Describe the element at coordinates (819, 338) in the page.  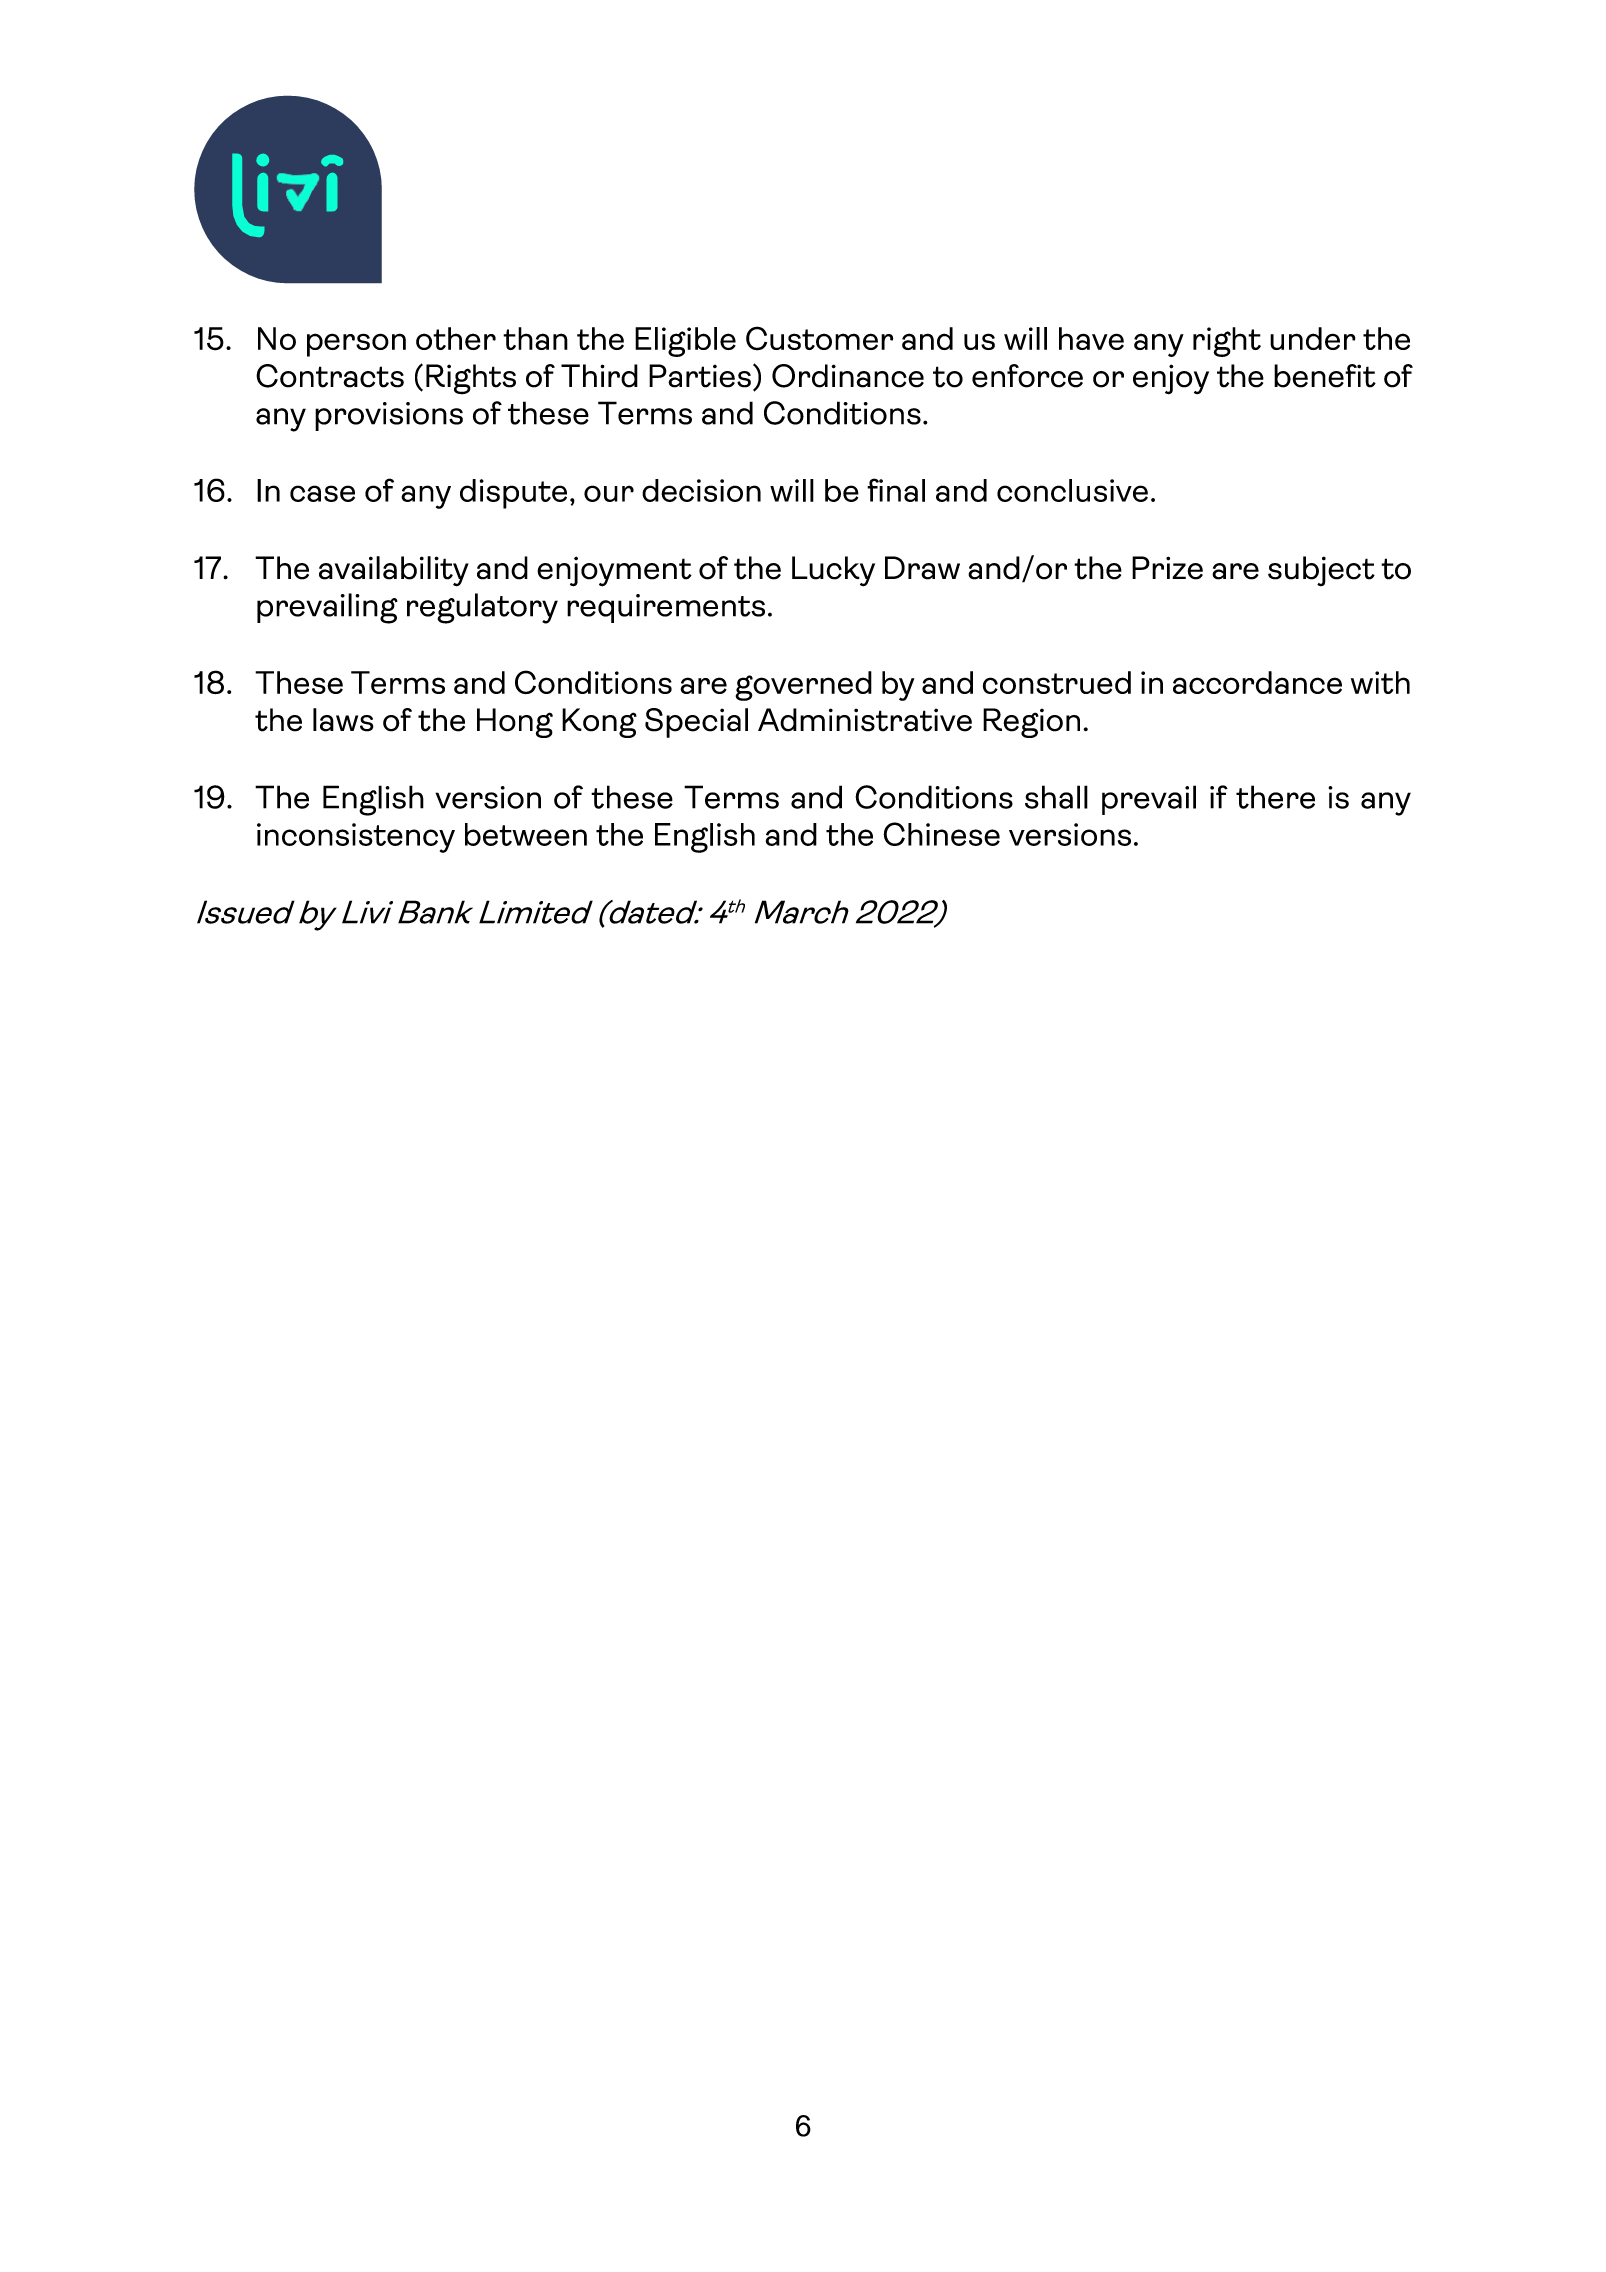
I see `Customer` at that location.
